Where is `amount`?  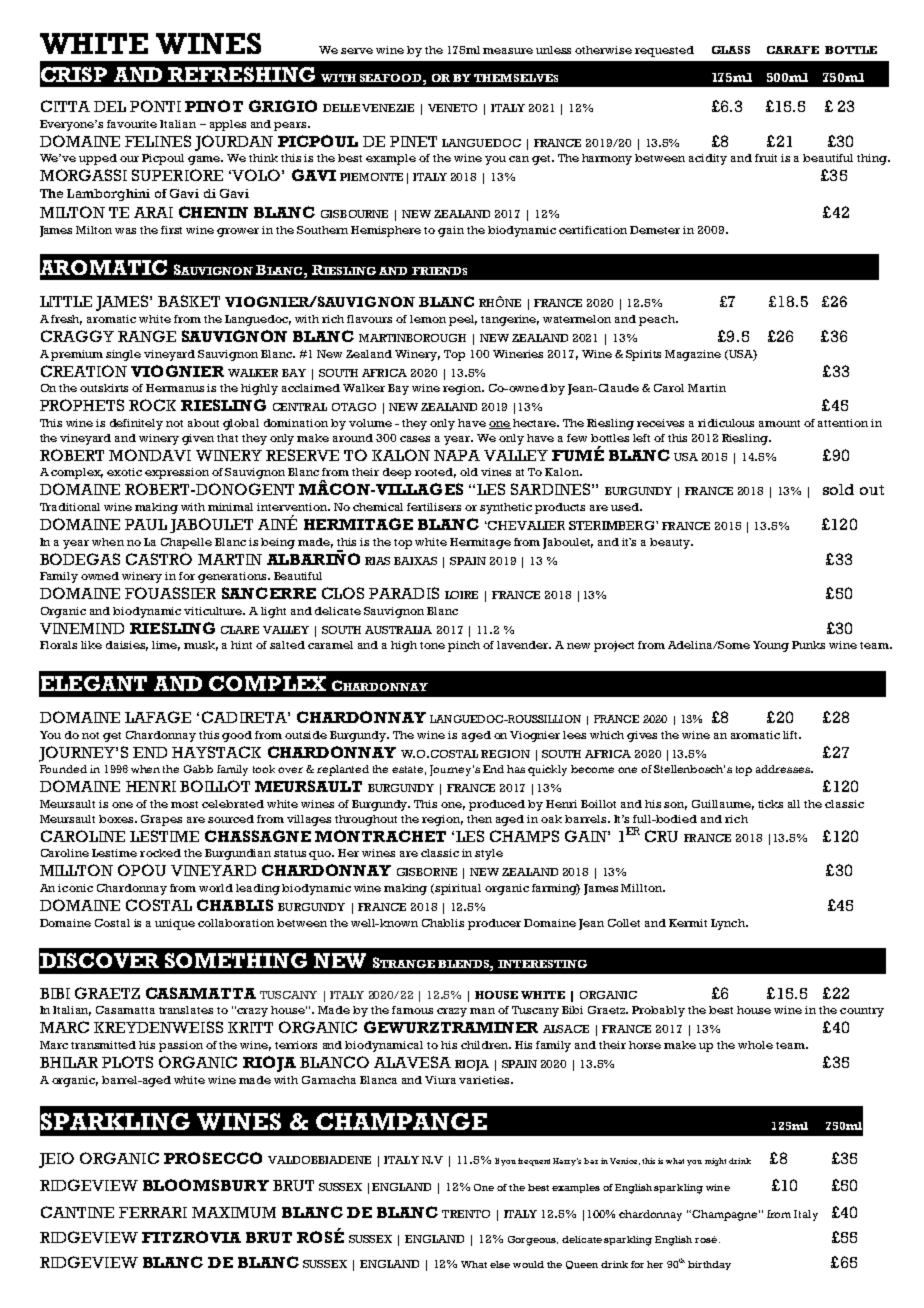
amount is located at coordinates (779, 423).
